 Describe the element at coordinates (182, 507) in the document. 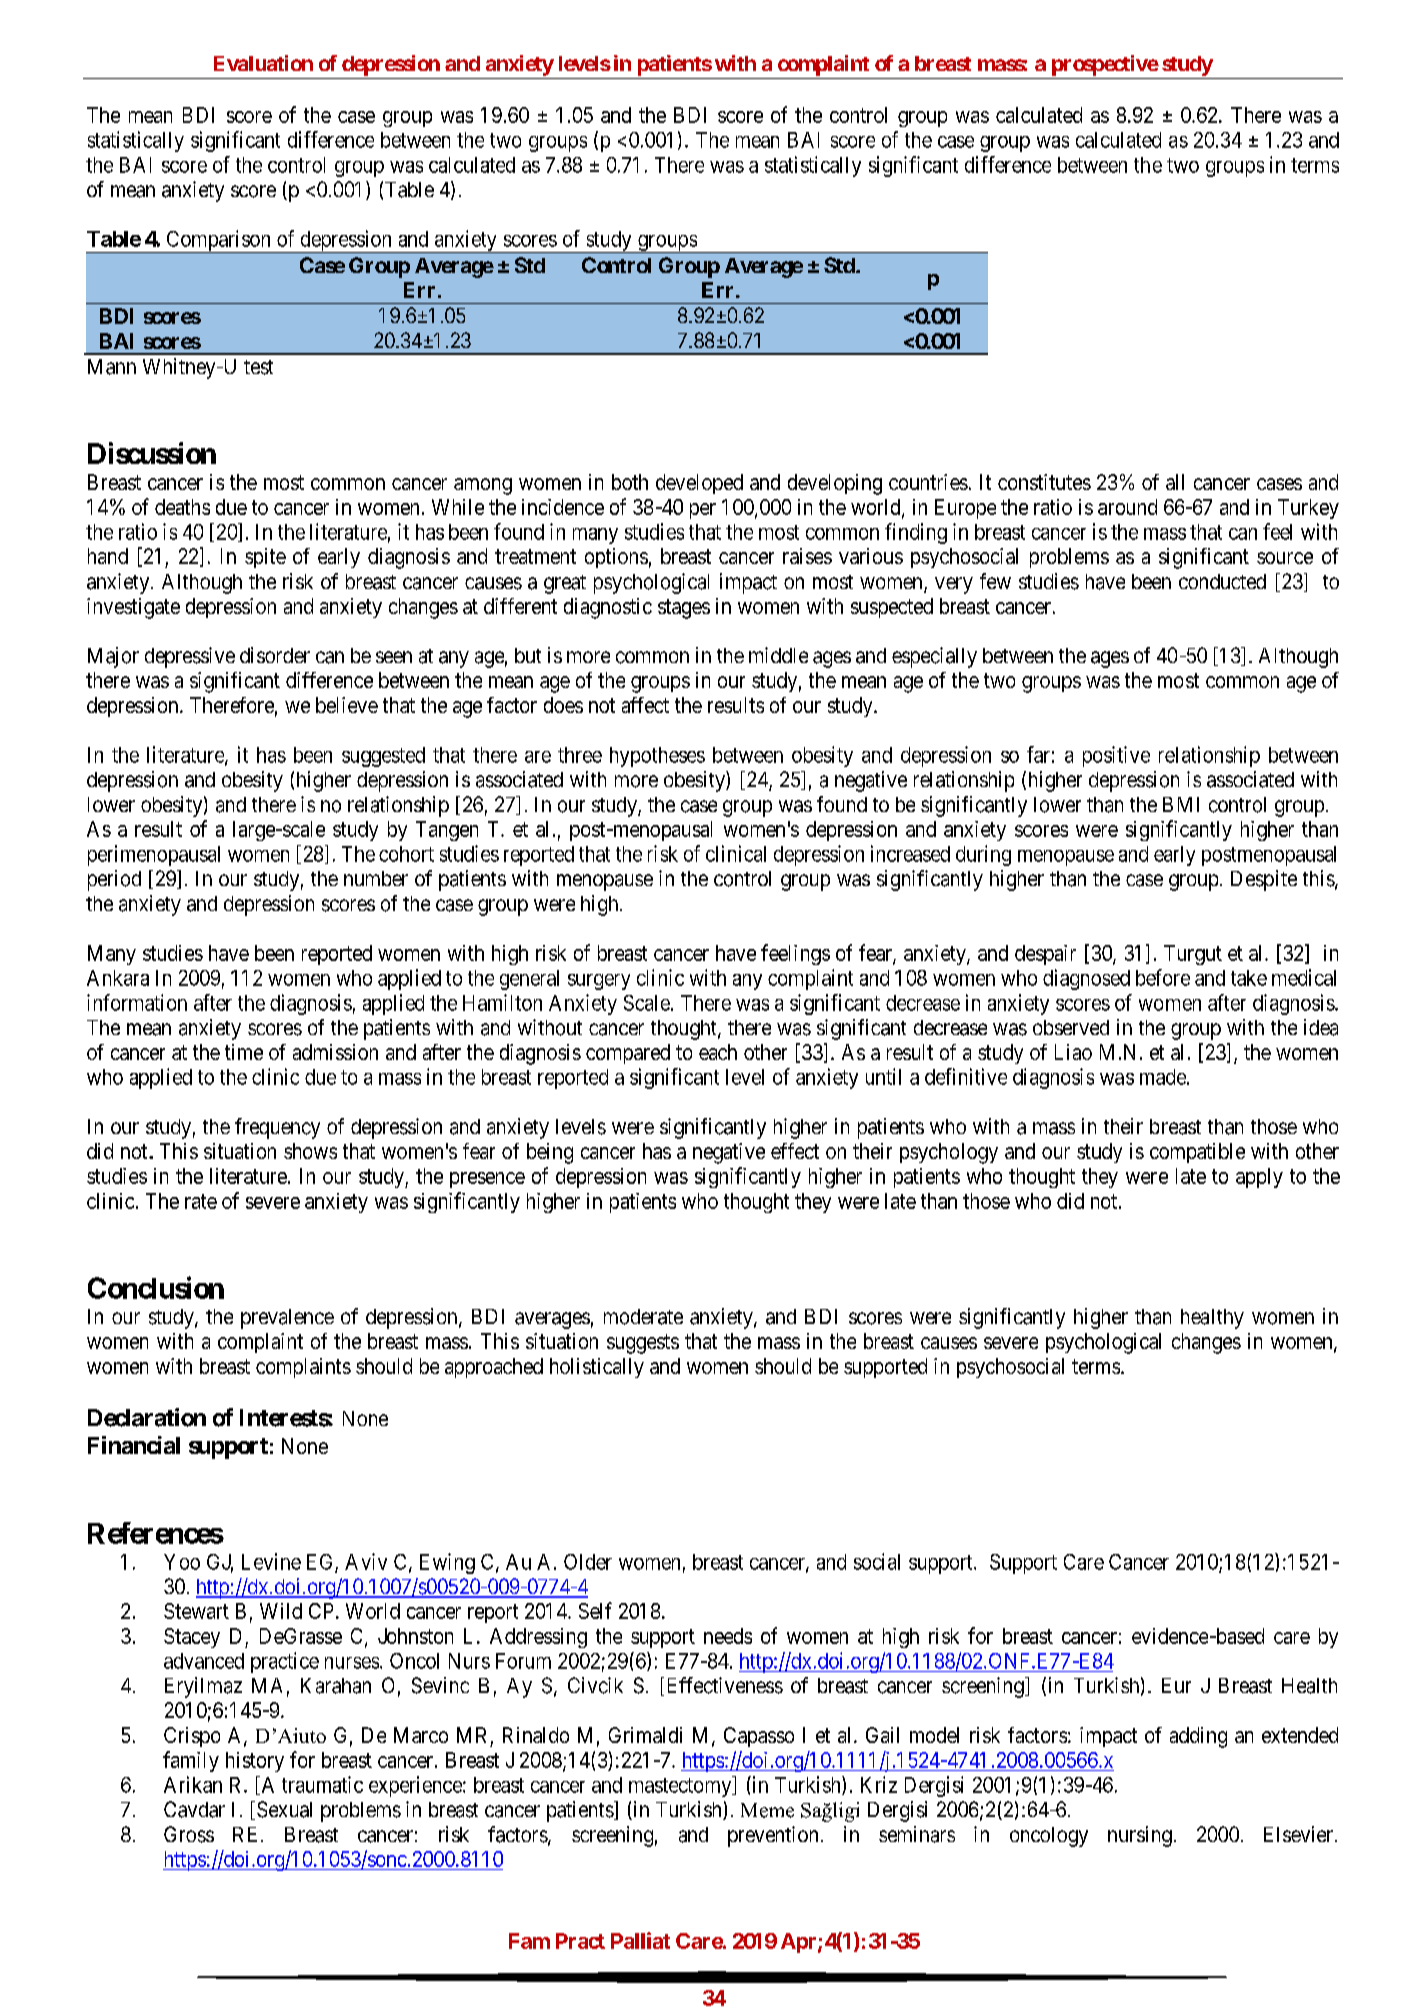

I see `deaths` at that location.
